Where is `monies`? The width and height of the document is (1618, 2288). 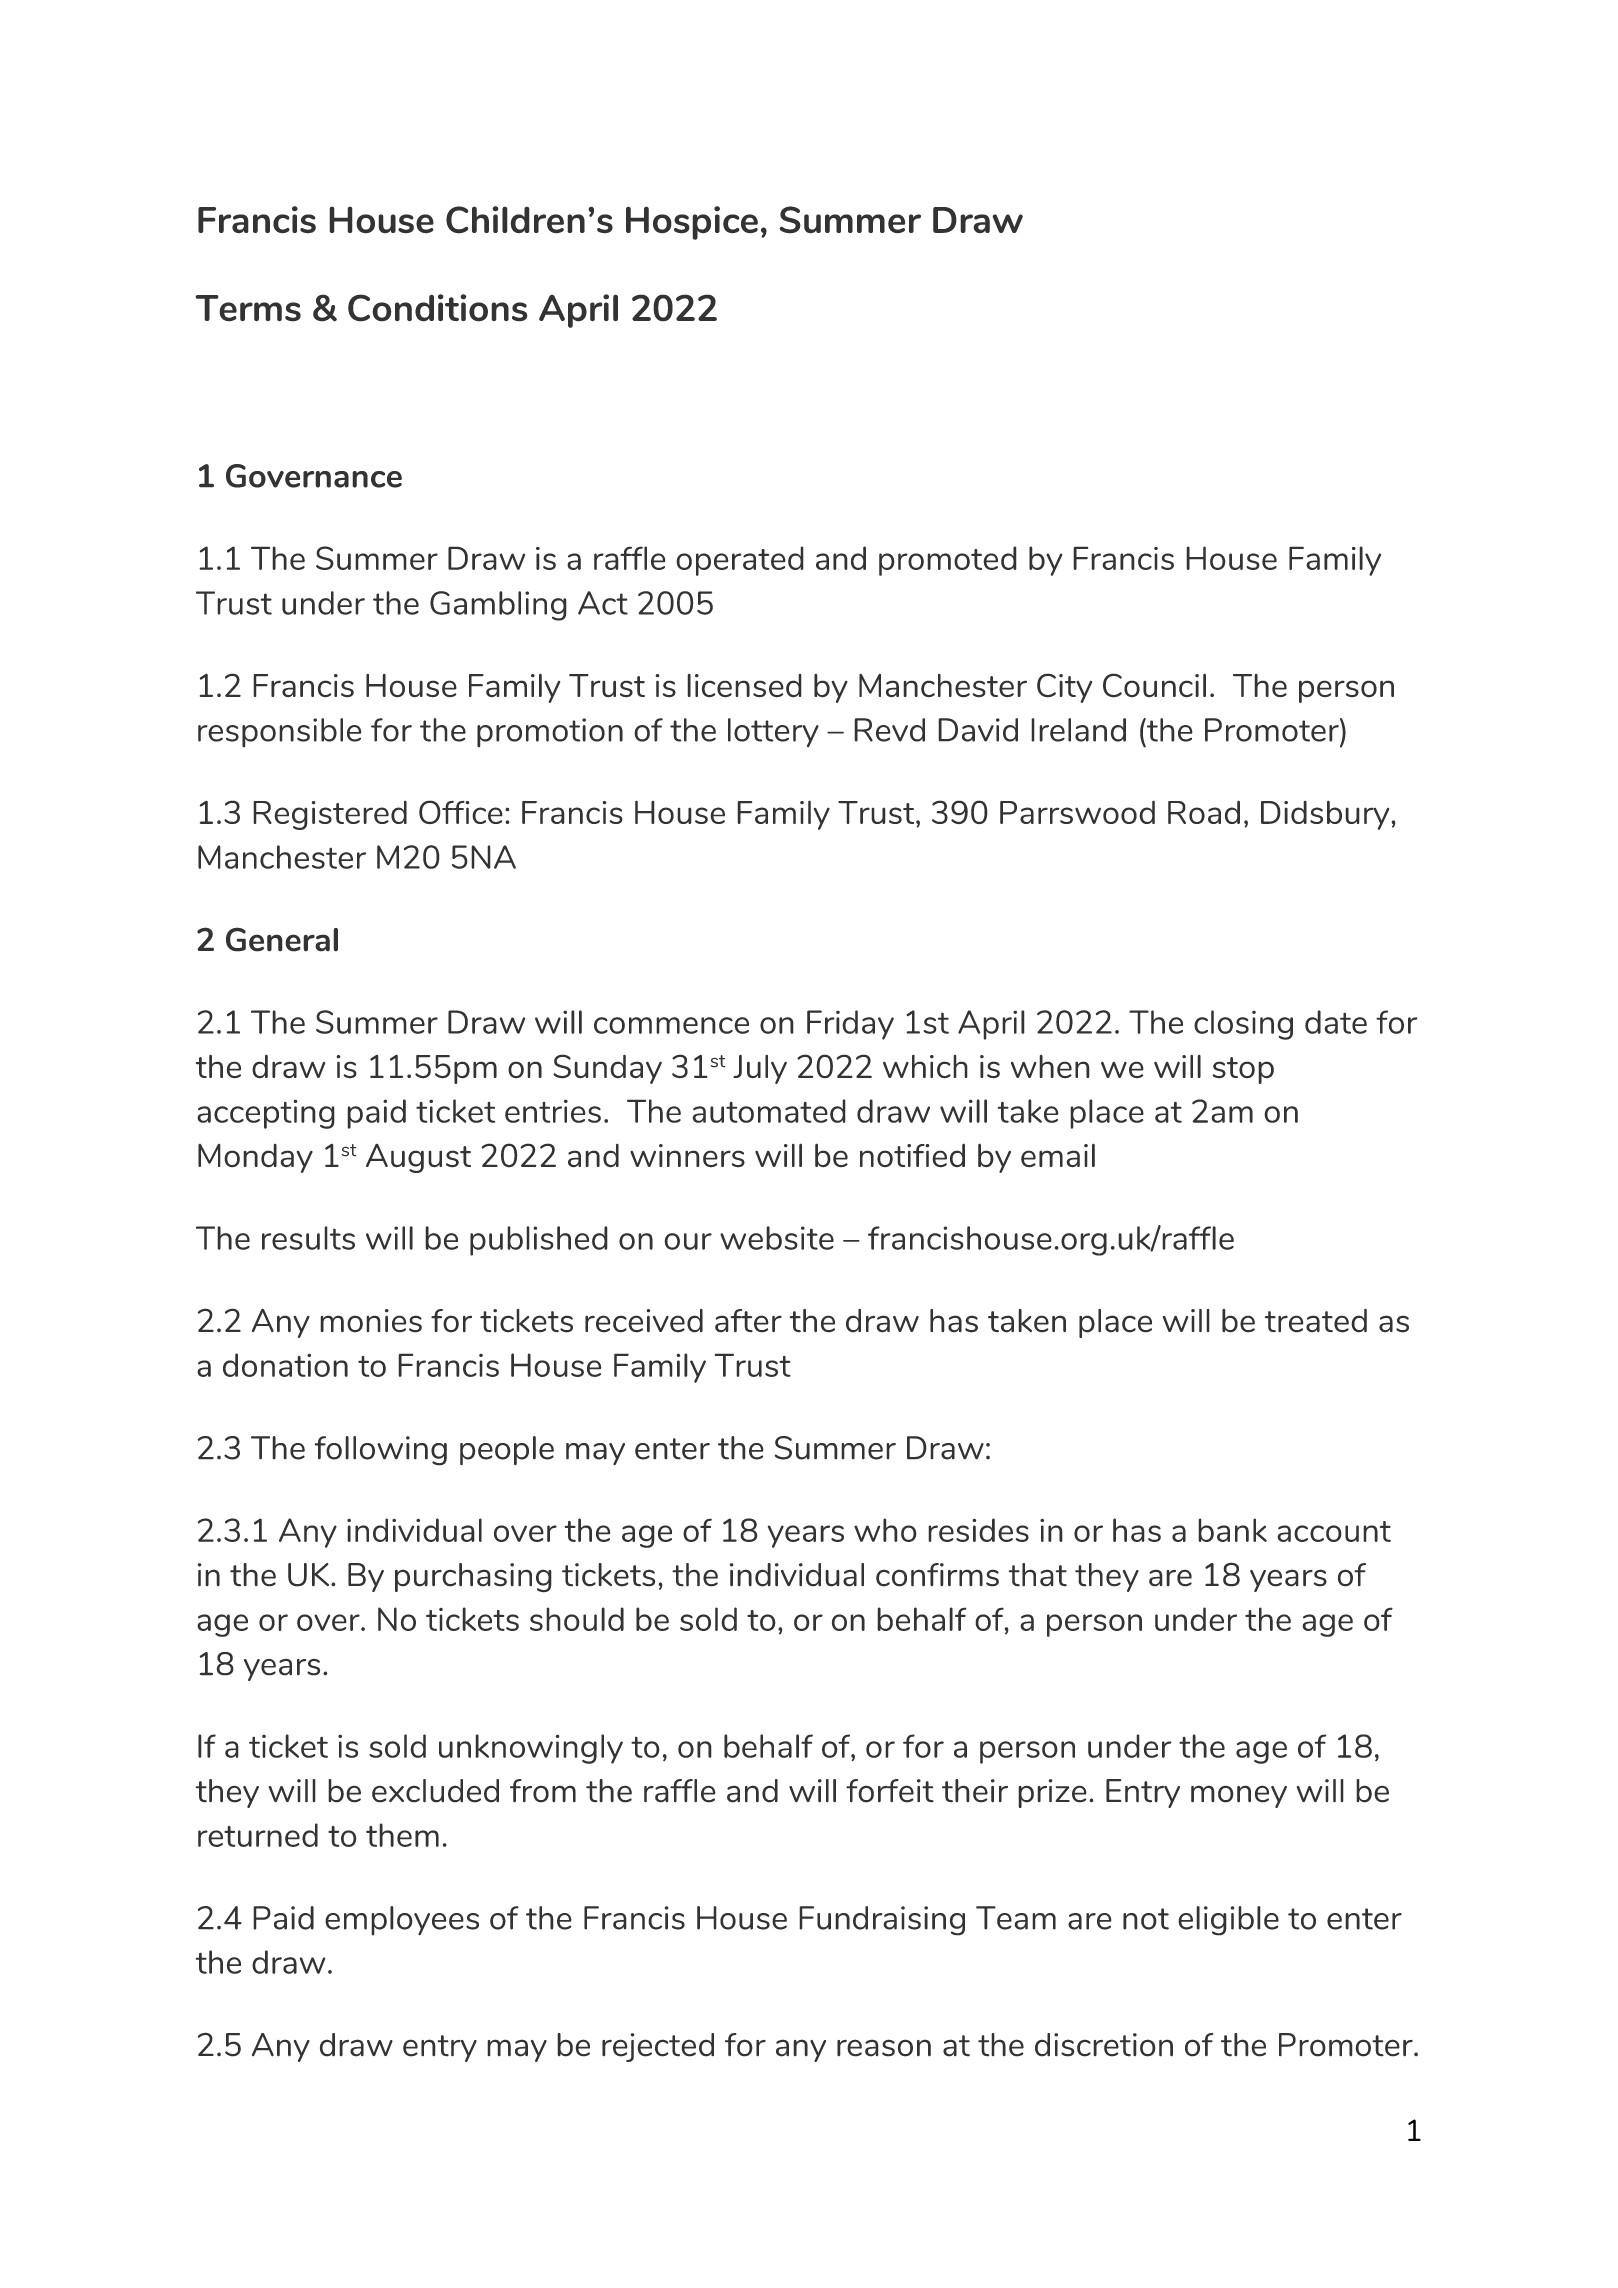 monies is located at coordinates (371, 1321).
